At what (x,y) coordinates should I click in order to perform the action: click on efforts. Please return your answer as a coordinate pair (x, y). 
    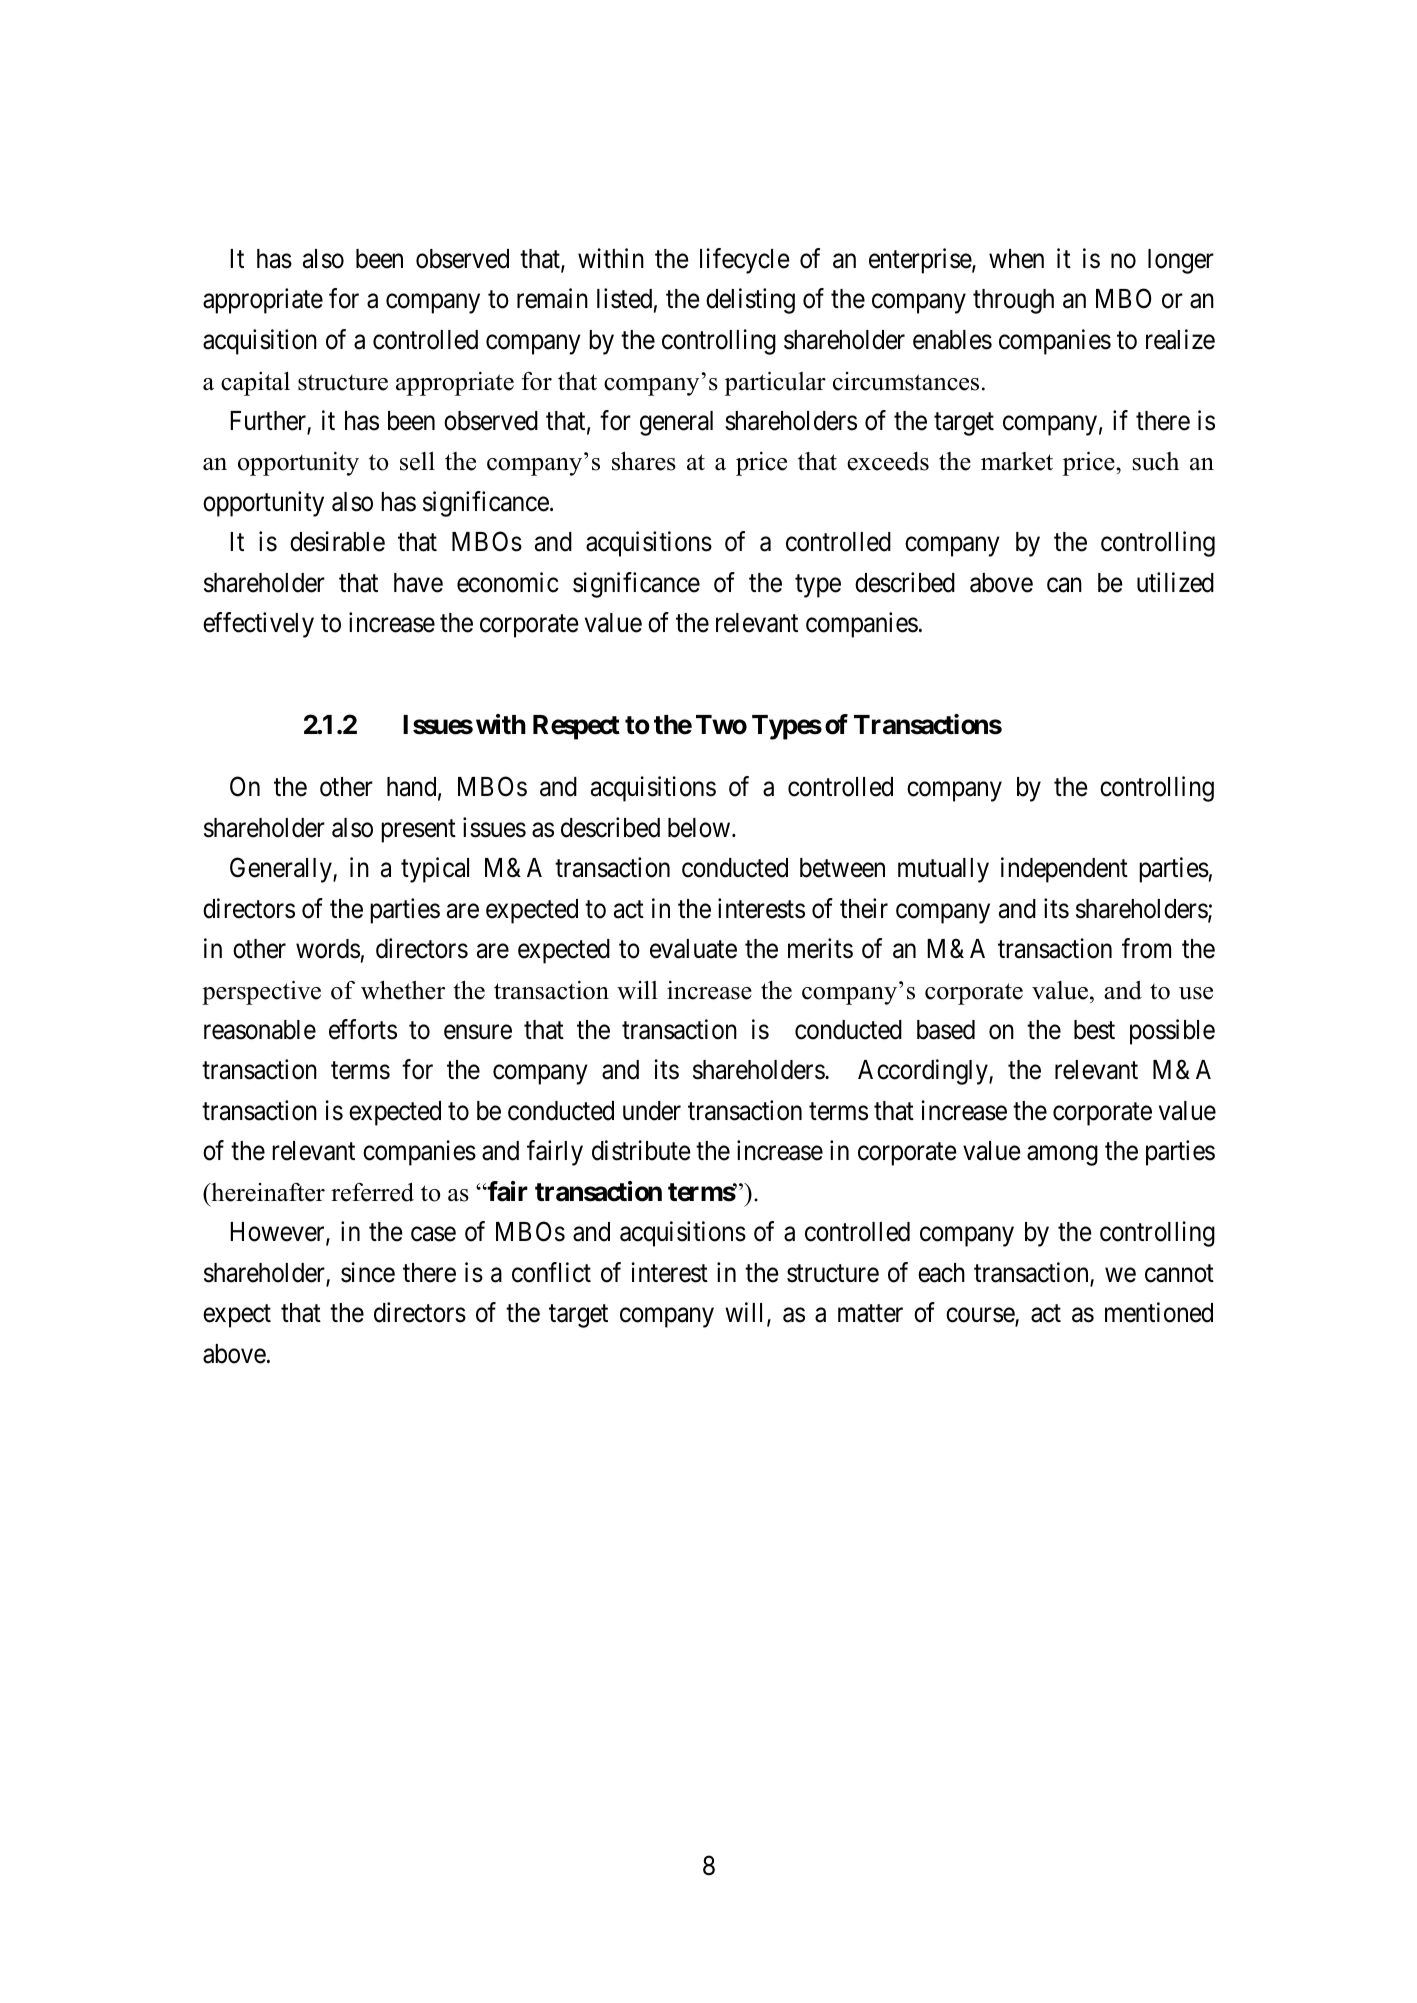
    Looking at the image, I should click on (363, 1029).
